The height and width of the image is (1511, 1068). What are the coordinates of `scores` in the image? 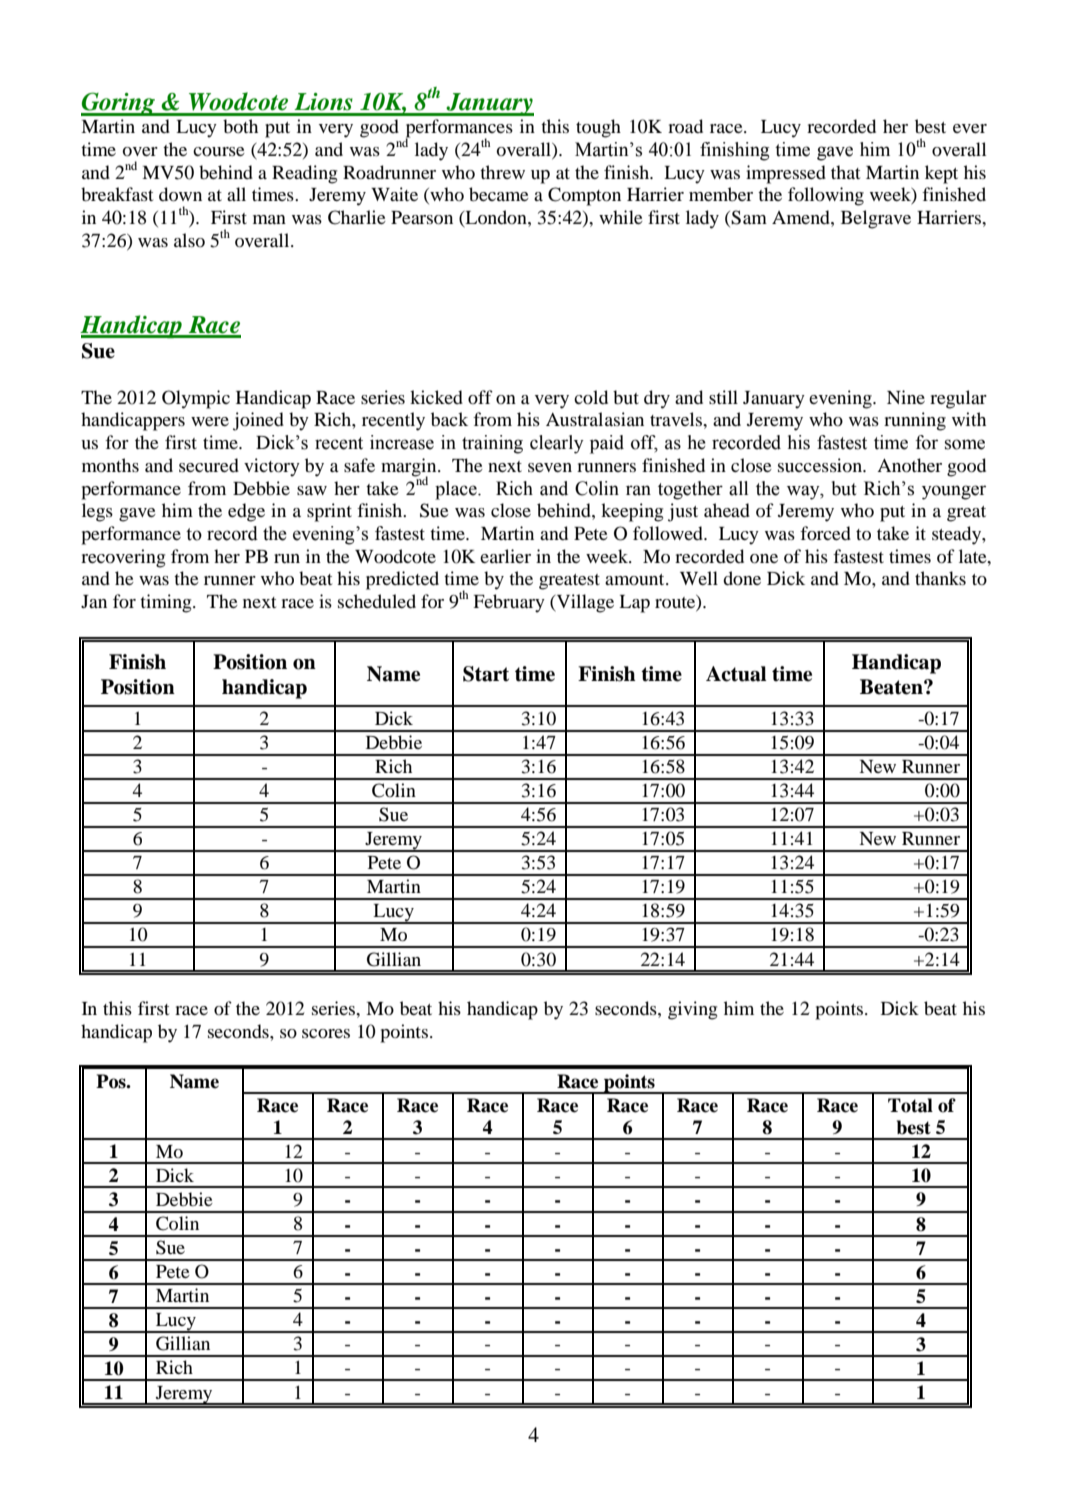 It's located at (326, 1033).
